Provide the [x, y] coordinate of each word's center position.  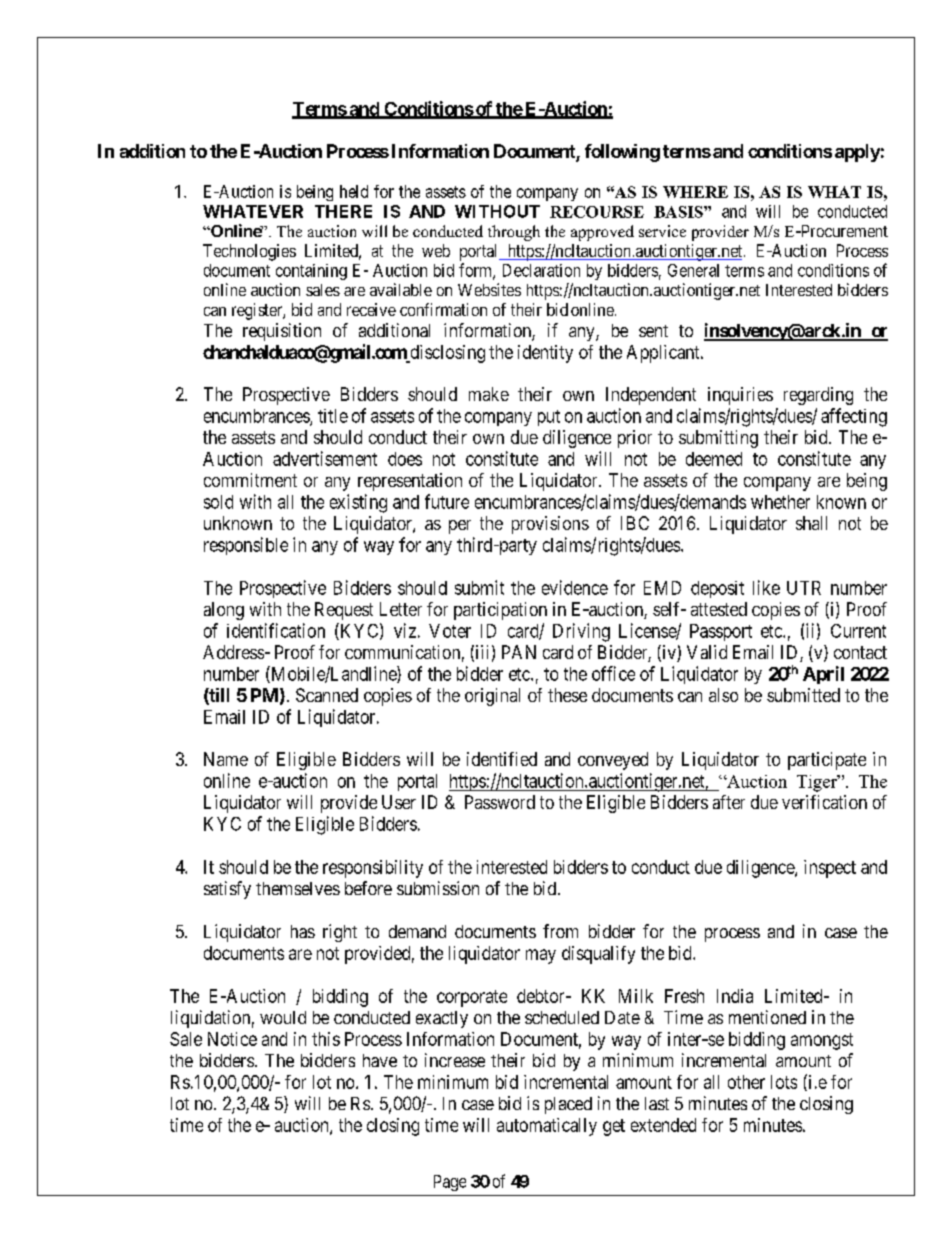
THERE [343, 211]
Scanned [327, 695]
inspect [830, 869]
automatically [547, 1127]
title [333, 416]
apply [857, 153]
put [549, 418]
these [567, 695]
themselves [298, 888]
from [560, 931]
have [380, 1060]
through [514, 233]
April [823, 675]
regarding [818, 396]
